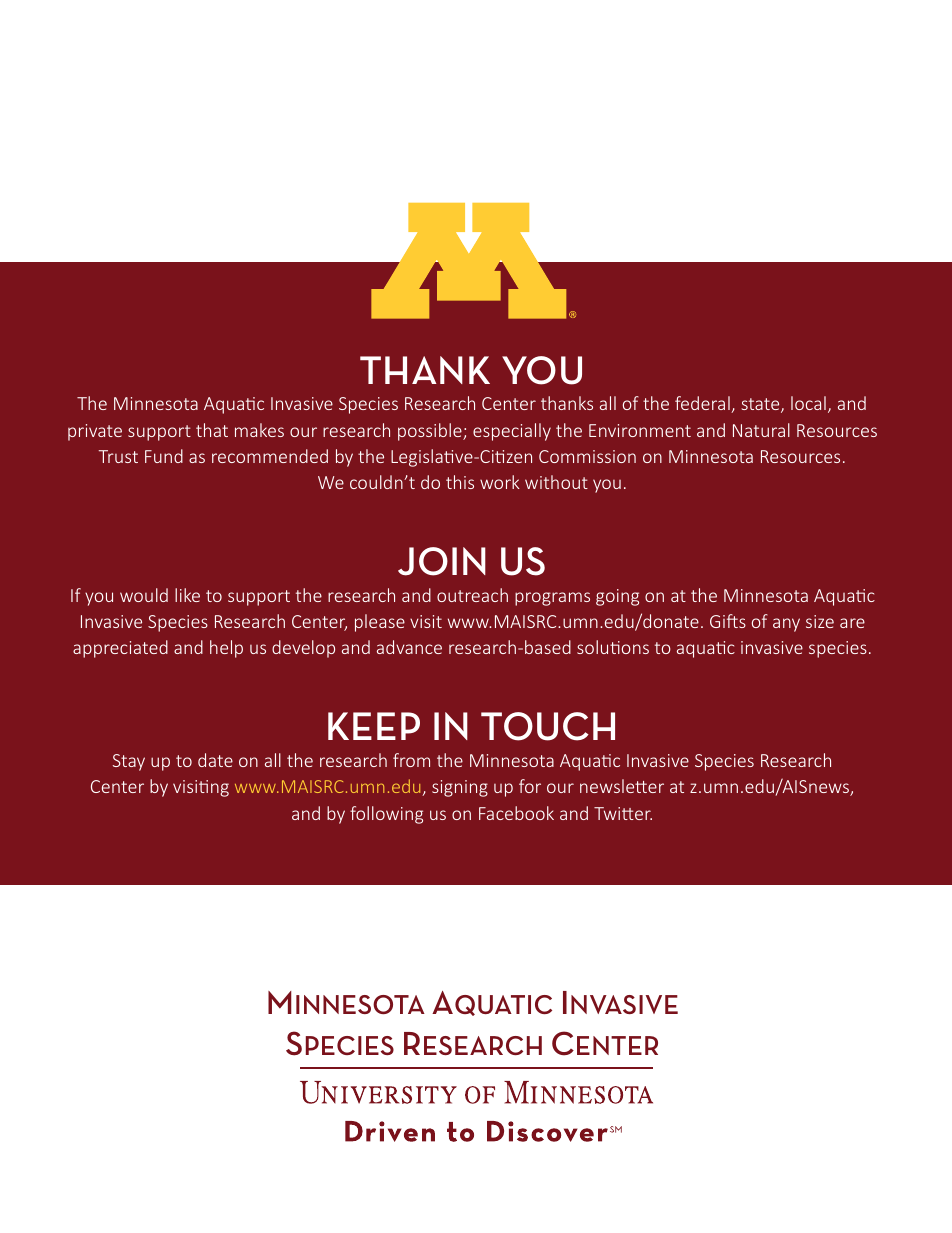 Image resolution: width=952 pixels, height=1233 pixels. I want to click on especially, so click(512, 432).
